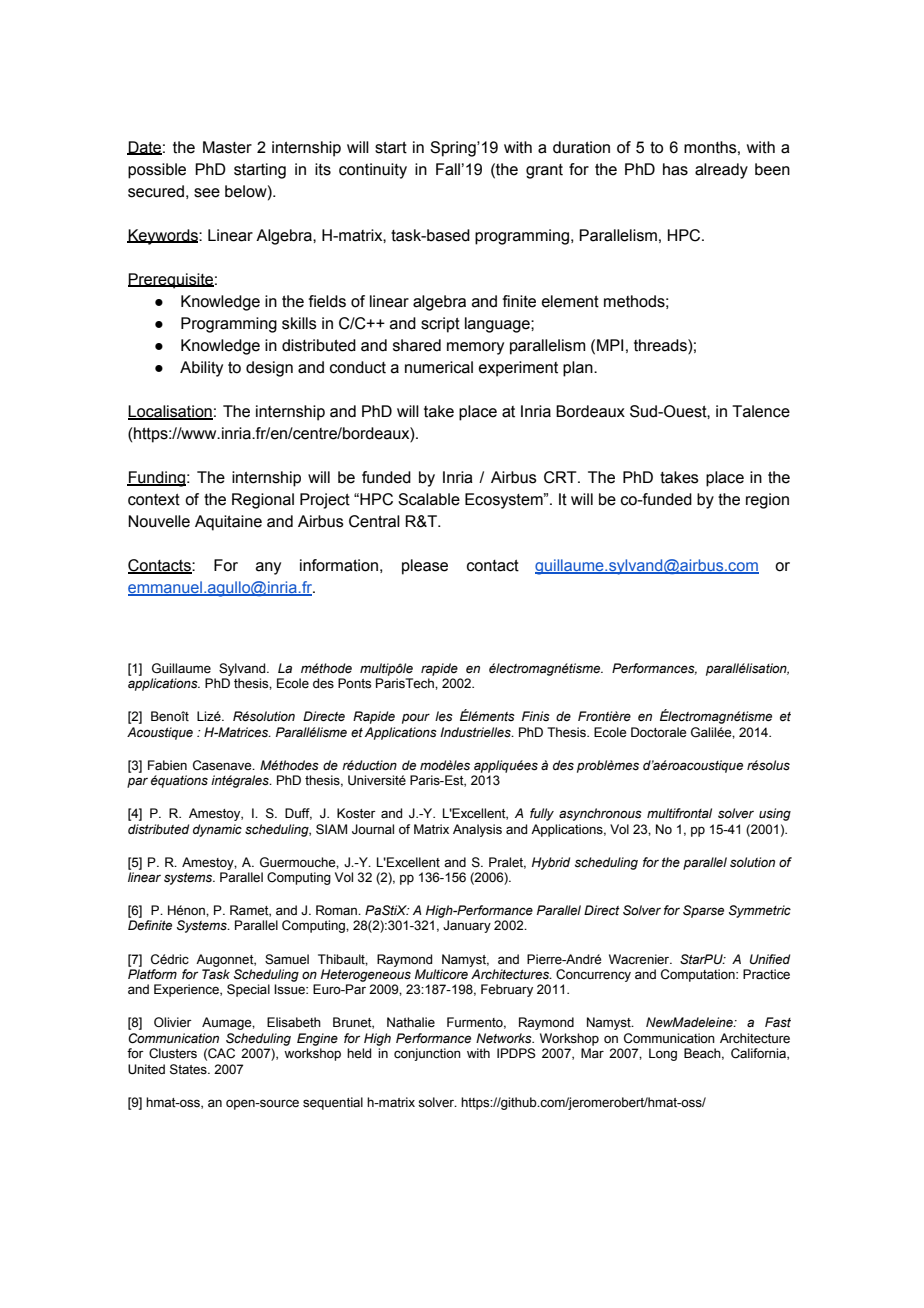 The height and width of the screenshot is (1308, 924). I want to click on see, so click(207, 193).
